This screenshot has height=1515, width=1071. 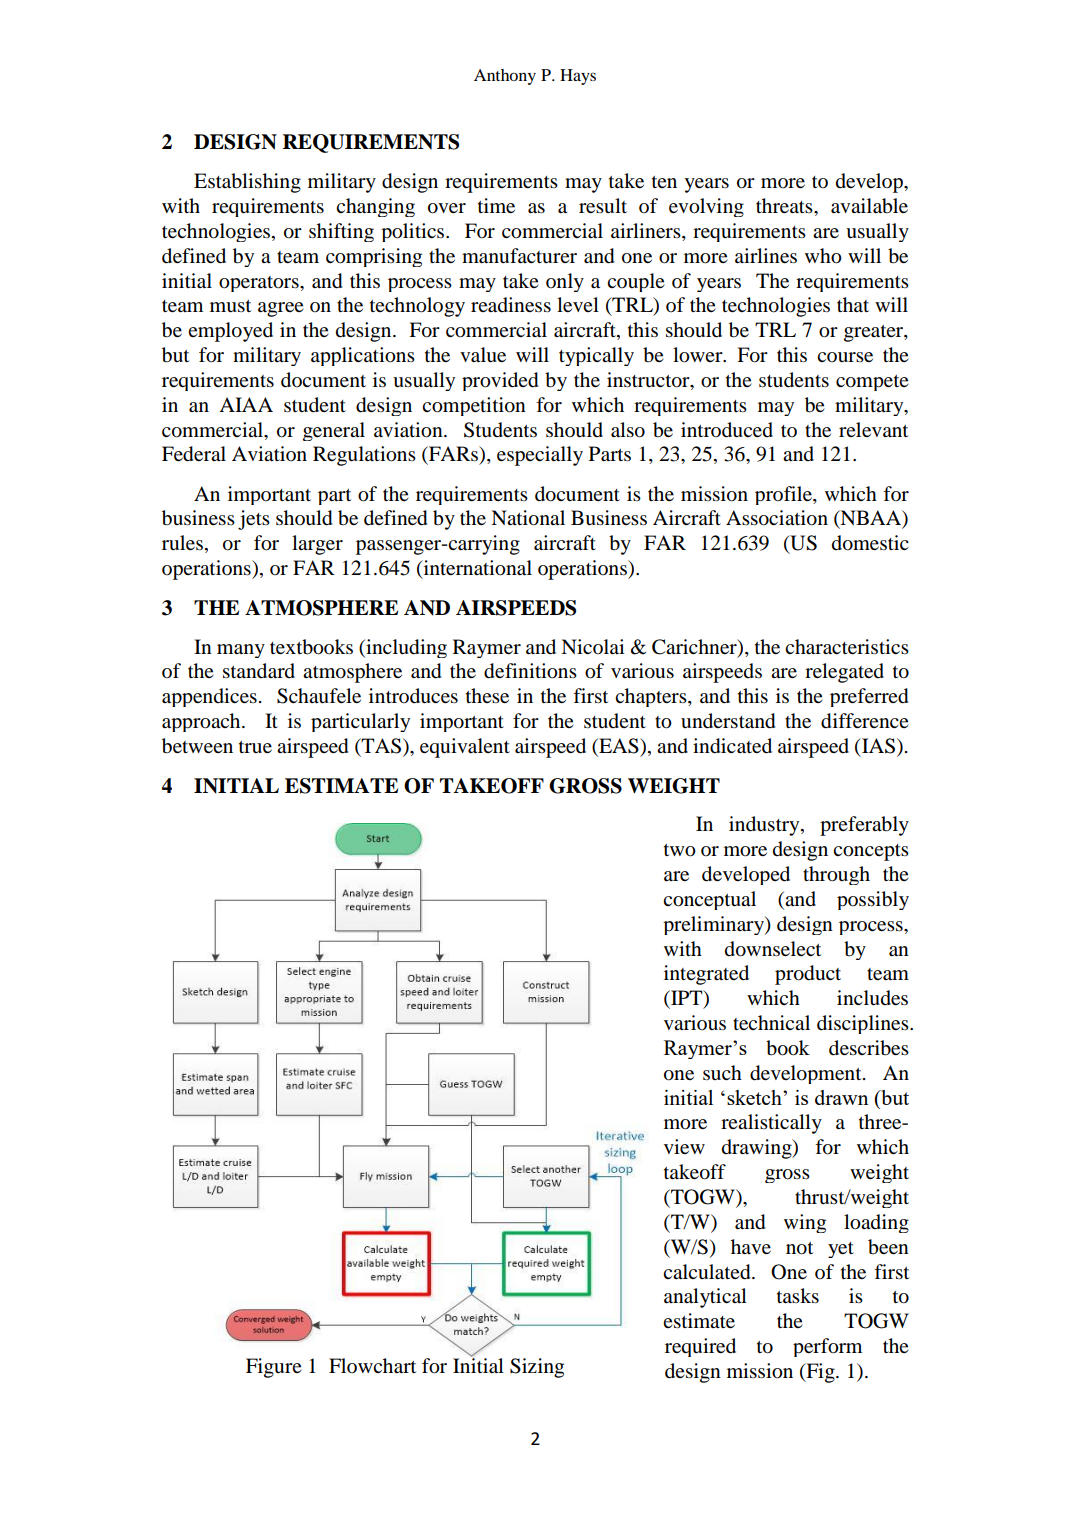 I want to click on these, so click(x=487, y=695).
